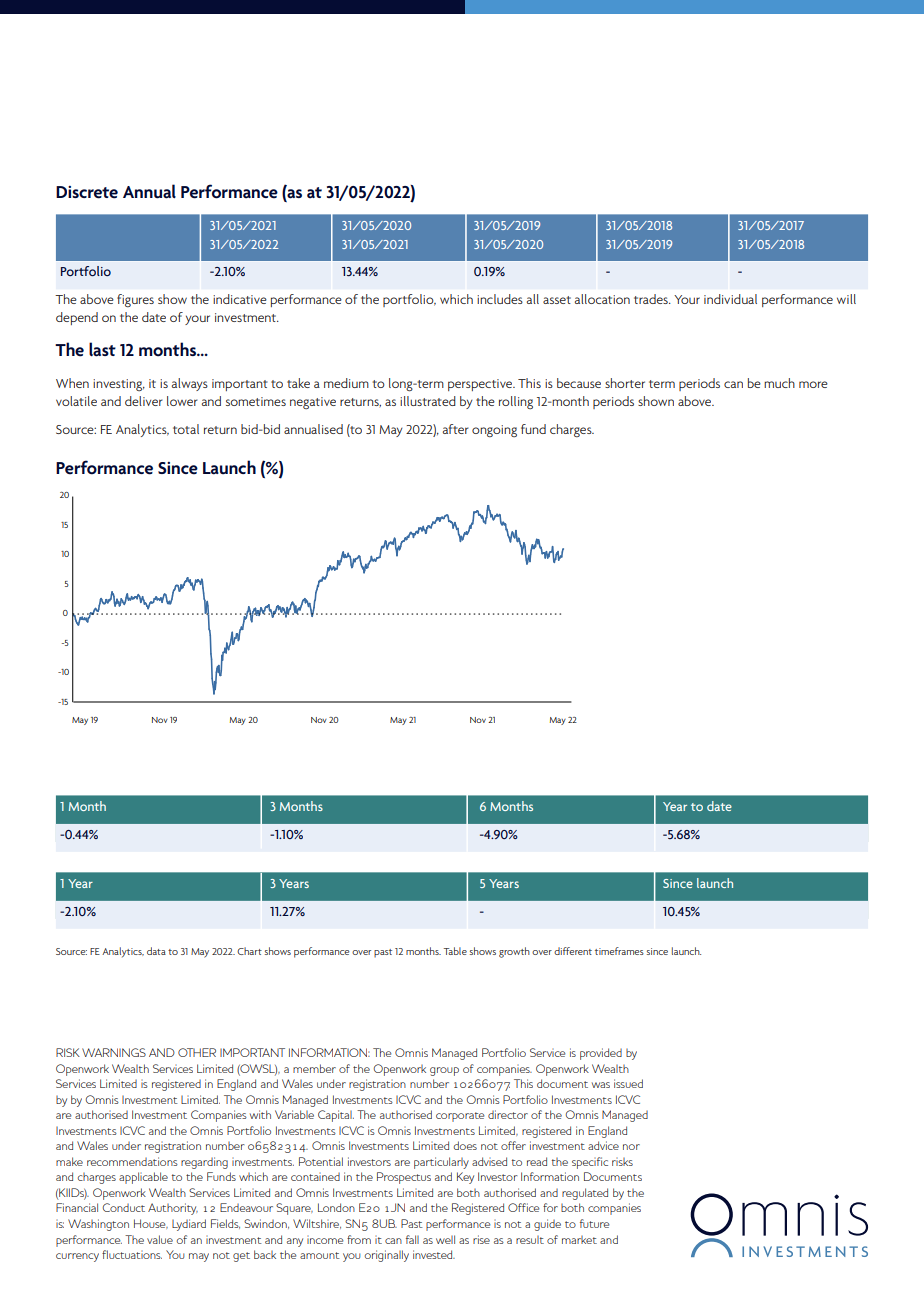 This screenshot has width=924, height=1308. I want to click on growth, so click(514, 952).
